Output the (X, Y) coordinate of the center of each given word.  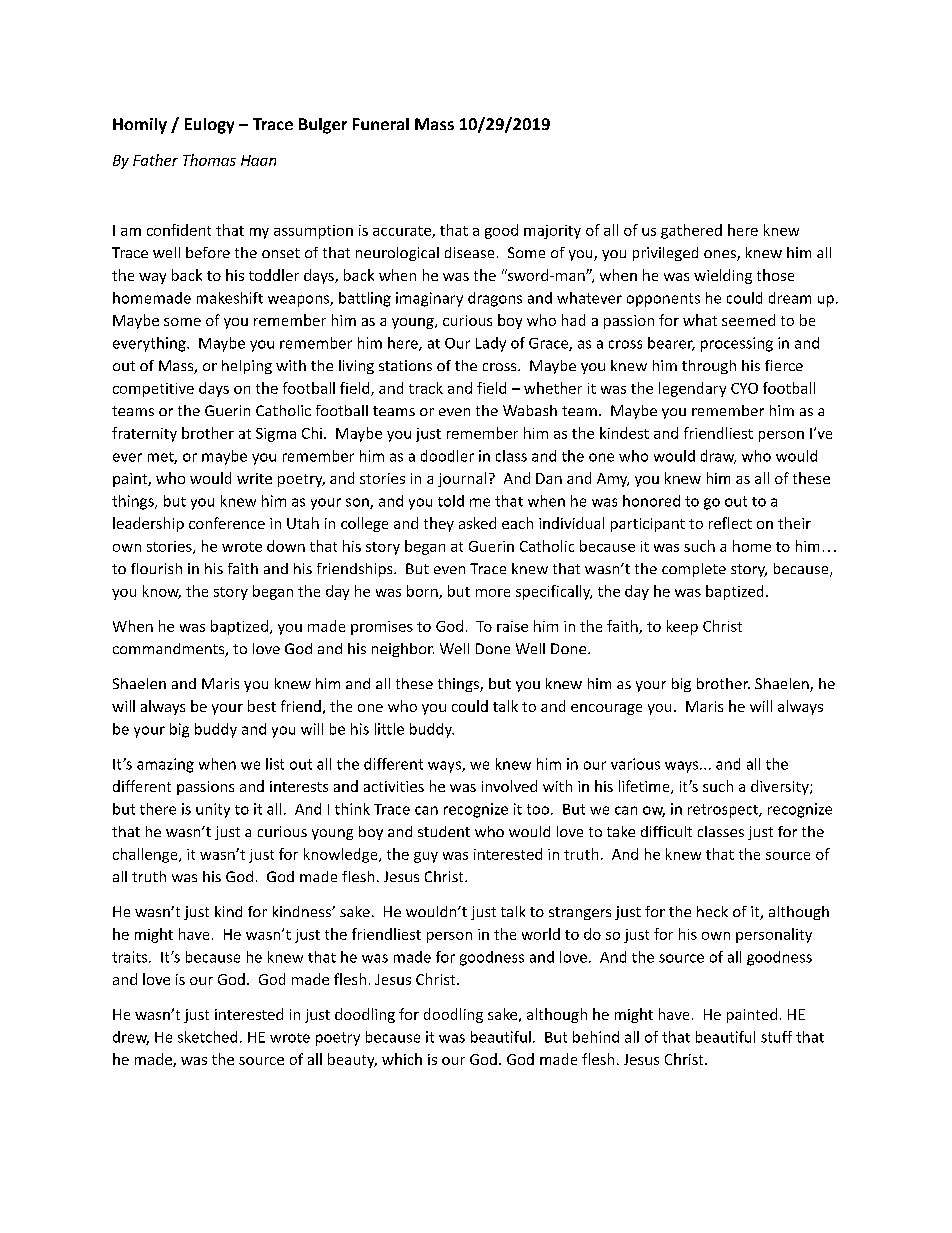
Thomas (209, 160)
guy (426, 857)
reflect (730, 523)
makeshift (230, 298)
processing (737, 344)
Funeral (381, 124)
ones (721, 255)
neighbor (403, 650)
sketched (207, 1037)
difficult (666, 831)
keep (682, 627)
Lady (491, 344)
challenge (146, 855)
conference (227, 523)
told (451, 501)
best (262, 706)
